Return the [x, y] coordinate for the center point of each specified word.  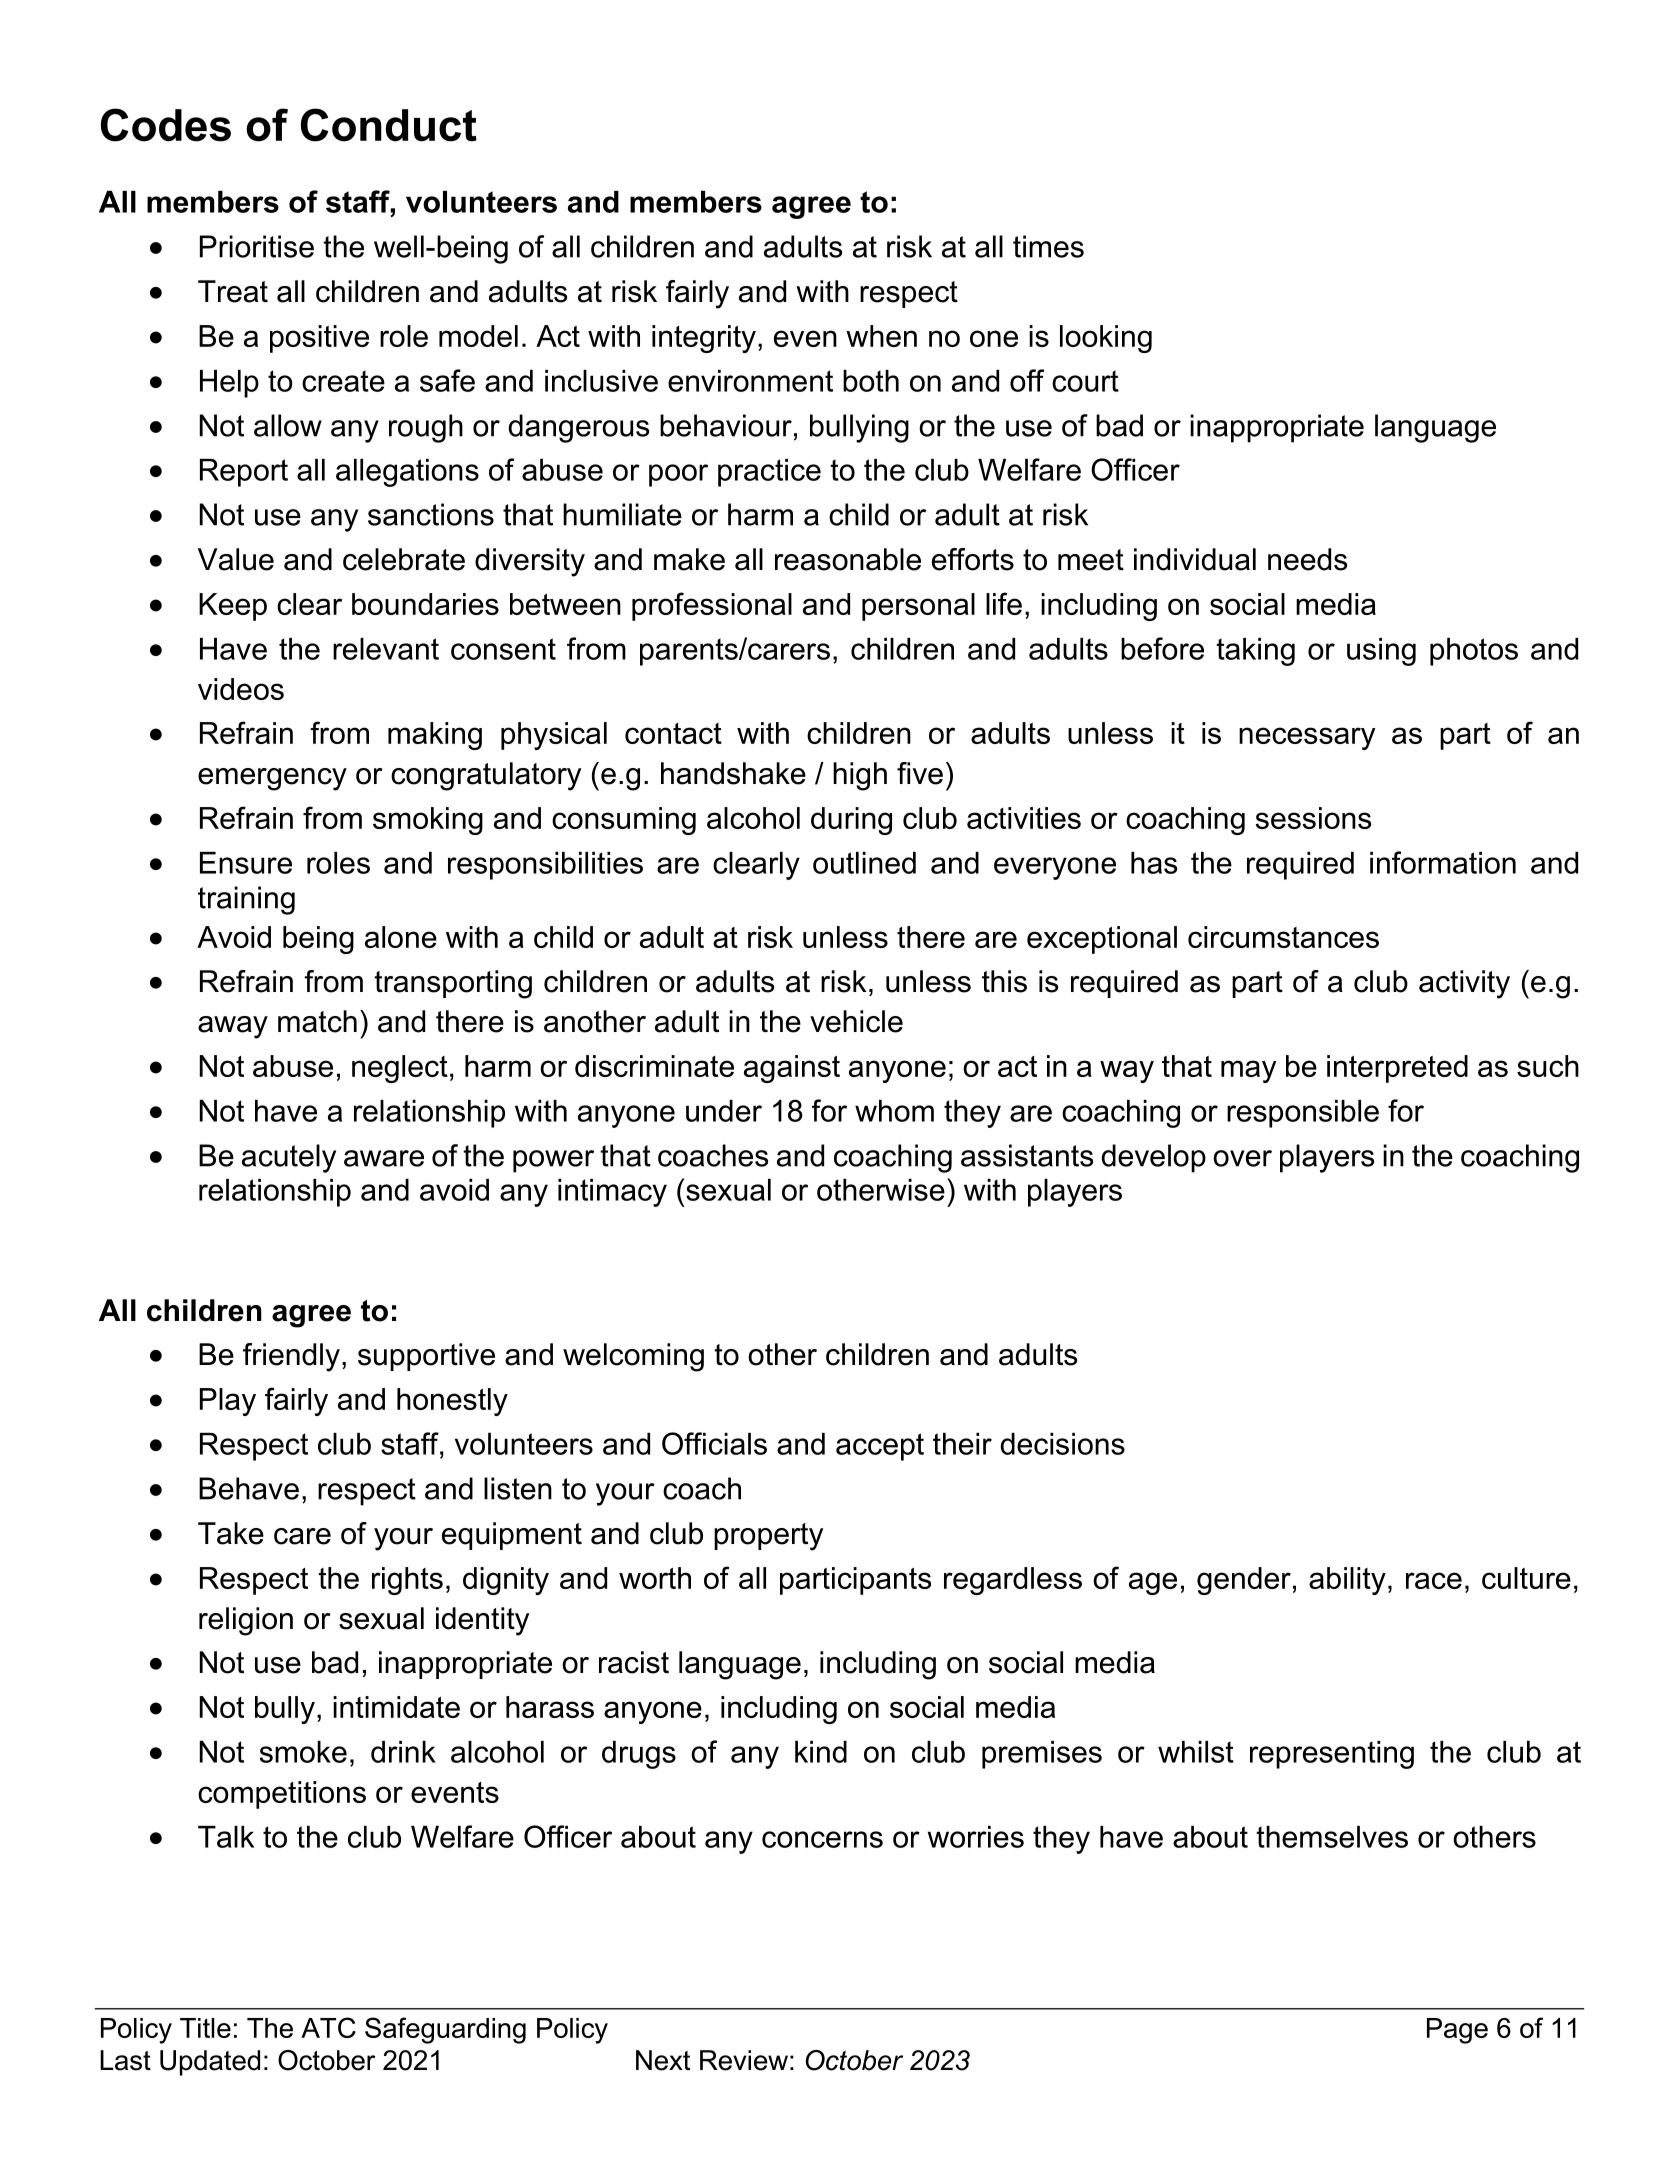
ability [1347, 1581]
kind [821, 1752]
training [246, 900]
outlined [864, 863]
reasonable [848, 559]
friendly [291, 1357]
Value [236, 559]
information [1443, 862]
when [881, 336]
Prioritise [257, 246]
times [1048, 246]
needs [1307, 559]
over [1242, 1158]
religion [246, 1621]
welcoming [633, 1357]
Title [205, 2028]
